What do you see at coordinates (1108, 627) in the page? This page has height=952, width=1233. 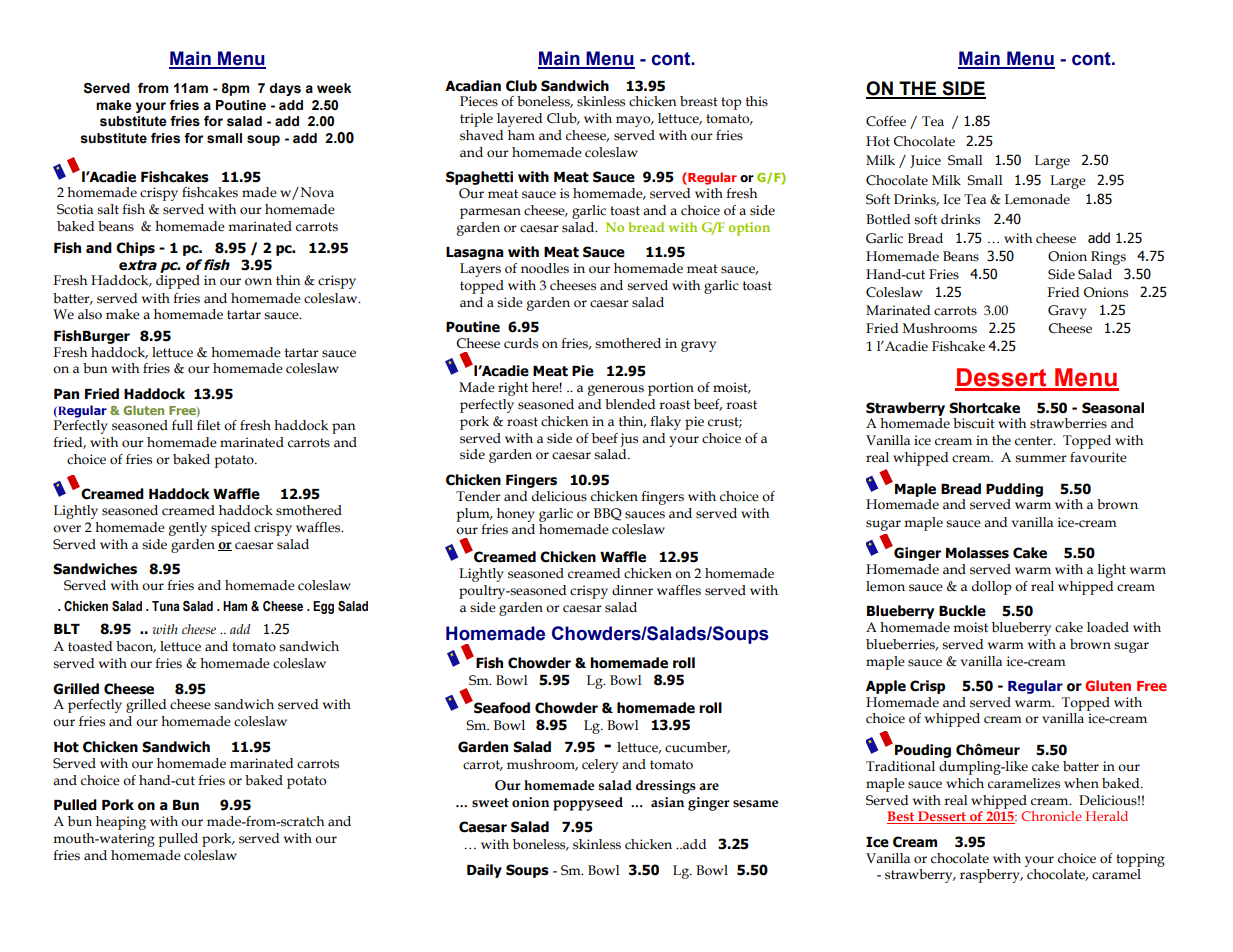 I see `loaded` at bounding box center [1108, 627].
